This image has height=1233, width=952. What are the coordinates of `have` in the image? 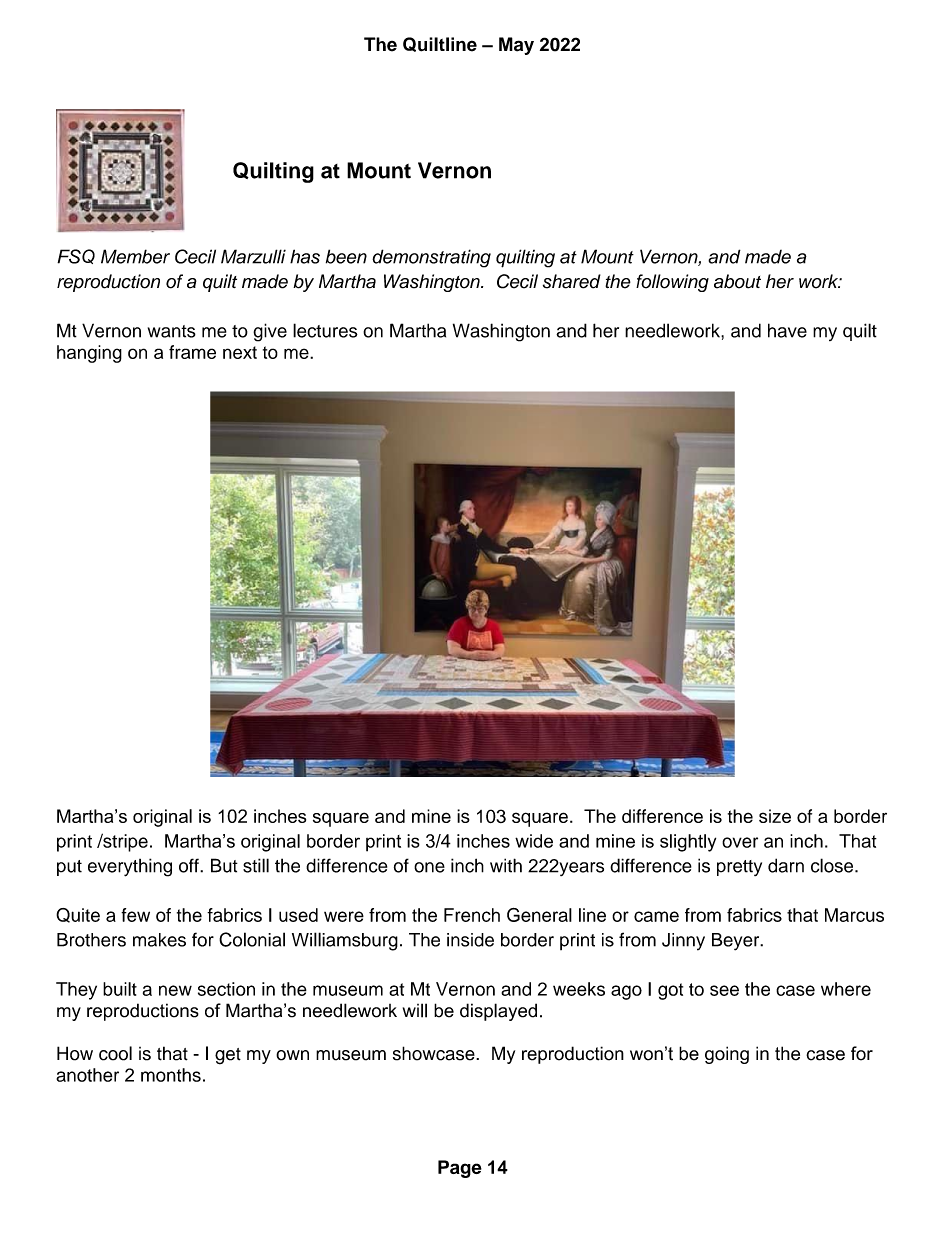 It's located at (787, 330).
